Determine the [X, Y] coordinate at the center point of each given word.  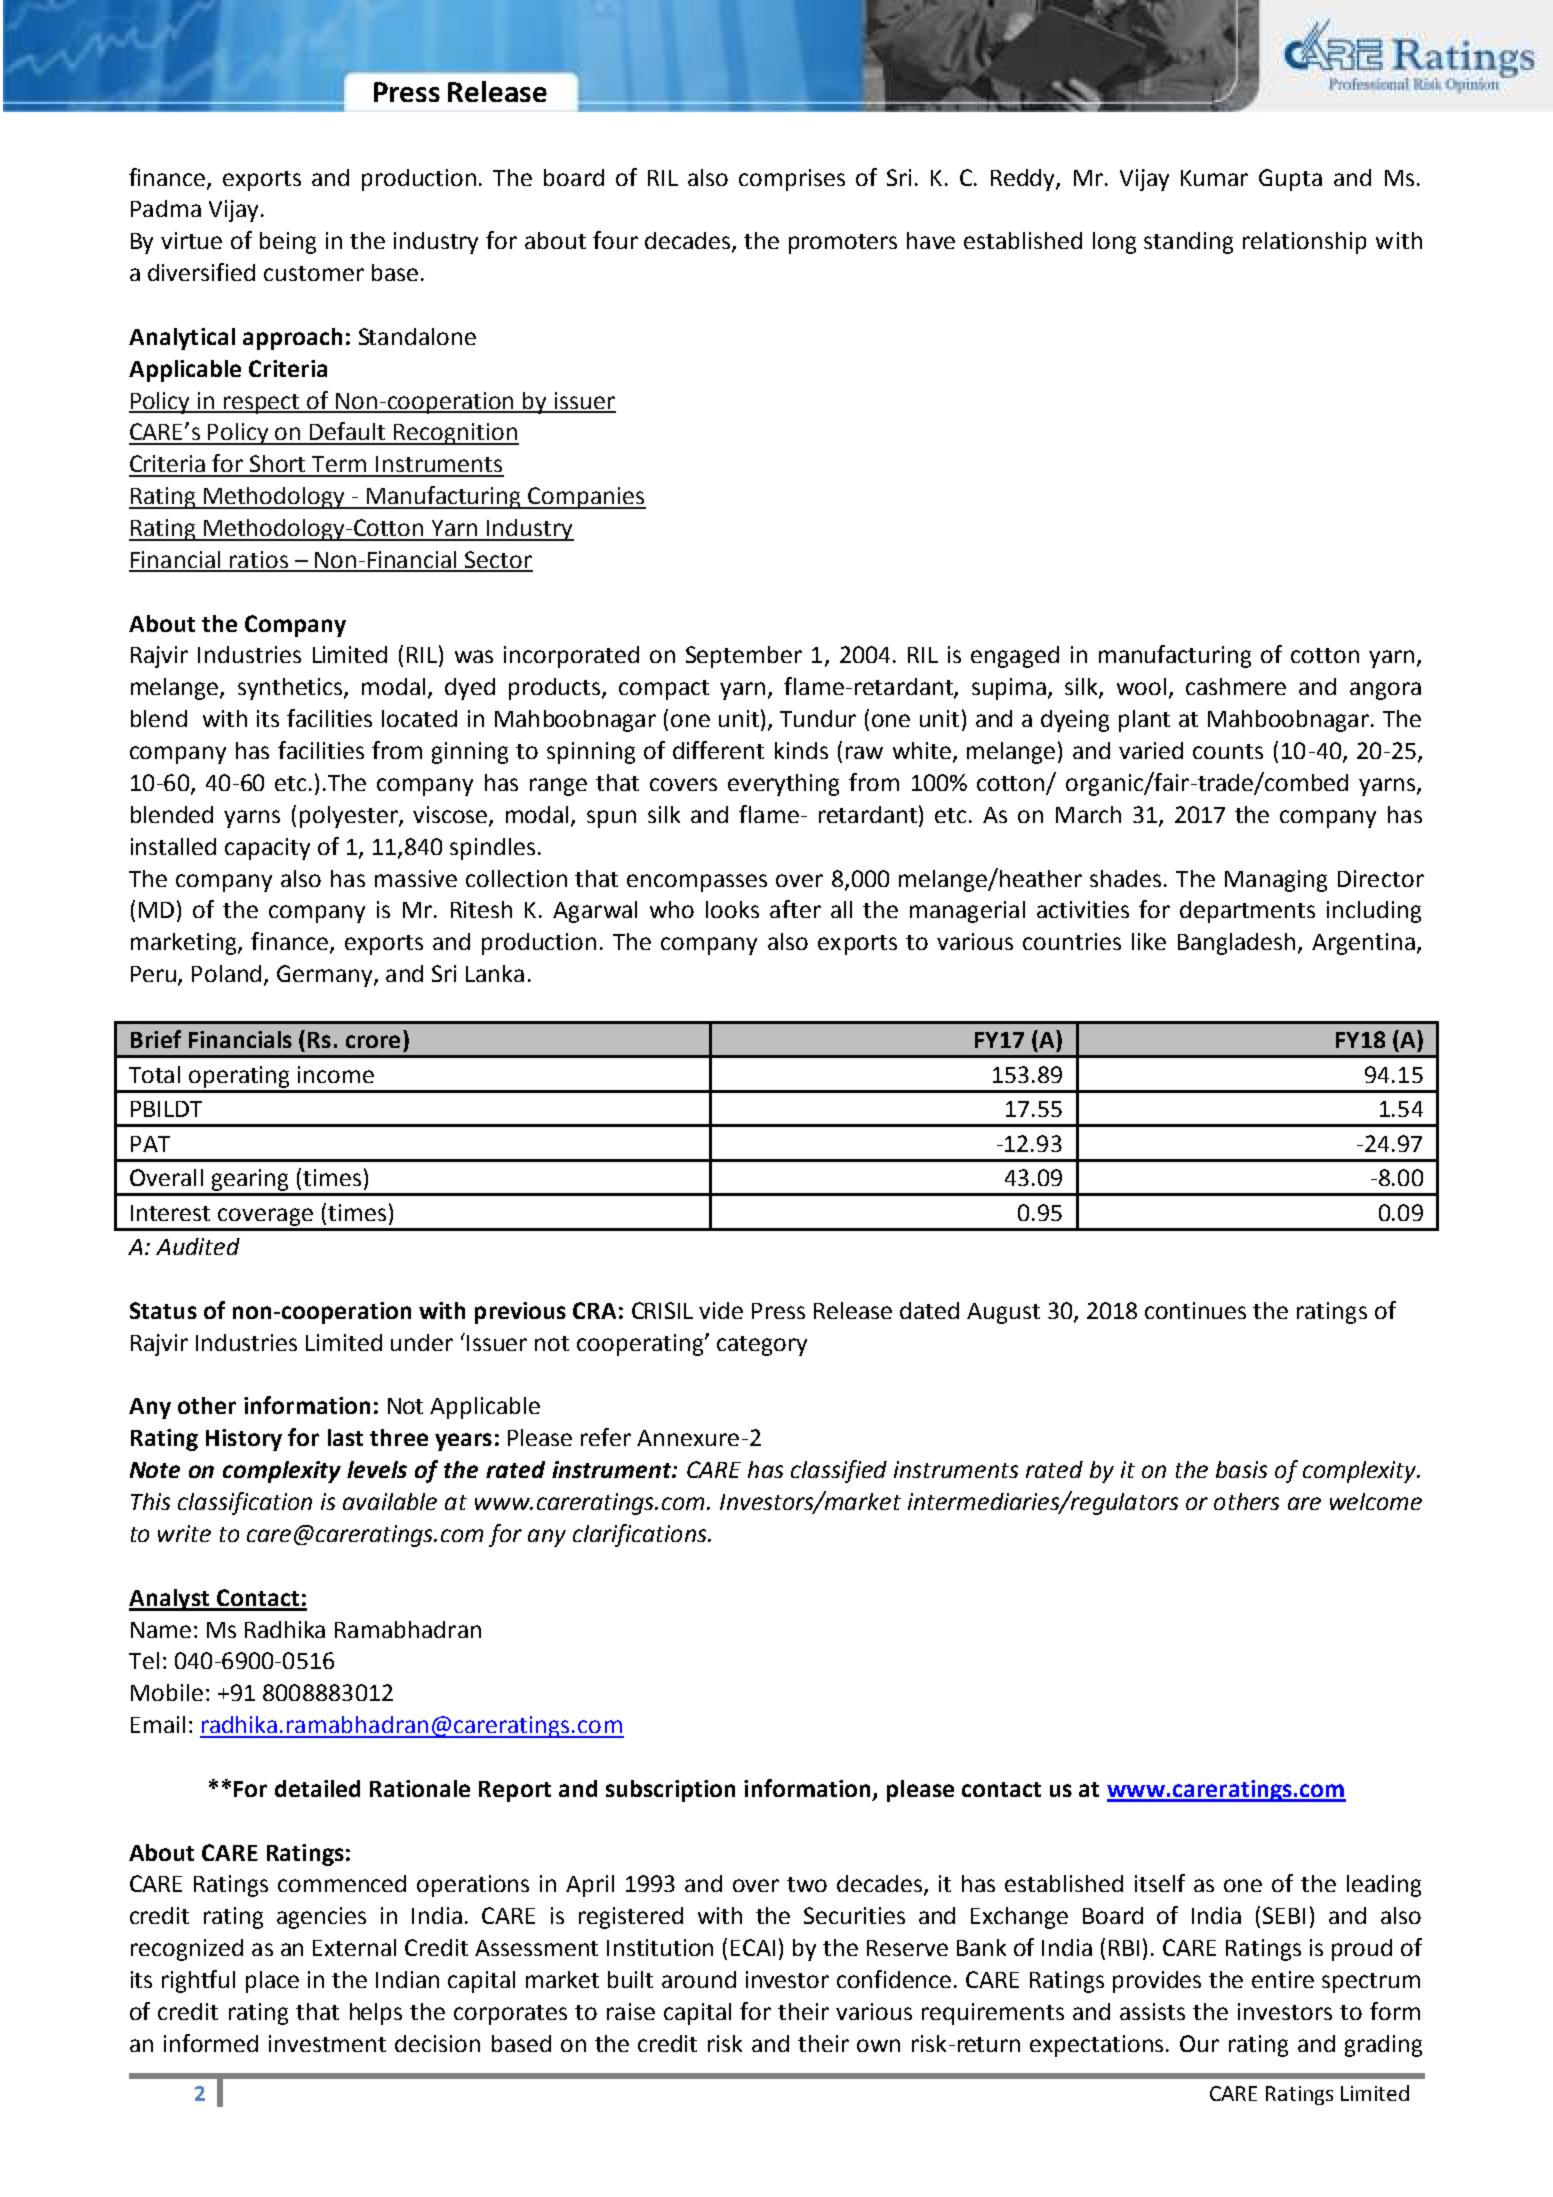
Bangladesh [1236, 944]
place [272, 1982]
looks [732, 909]
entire [1283, 1979]
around [699, 1979]
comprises [792, 180]
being [288, 243]
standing [1188, 243]
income [336, 1074]
